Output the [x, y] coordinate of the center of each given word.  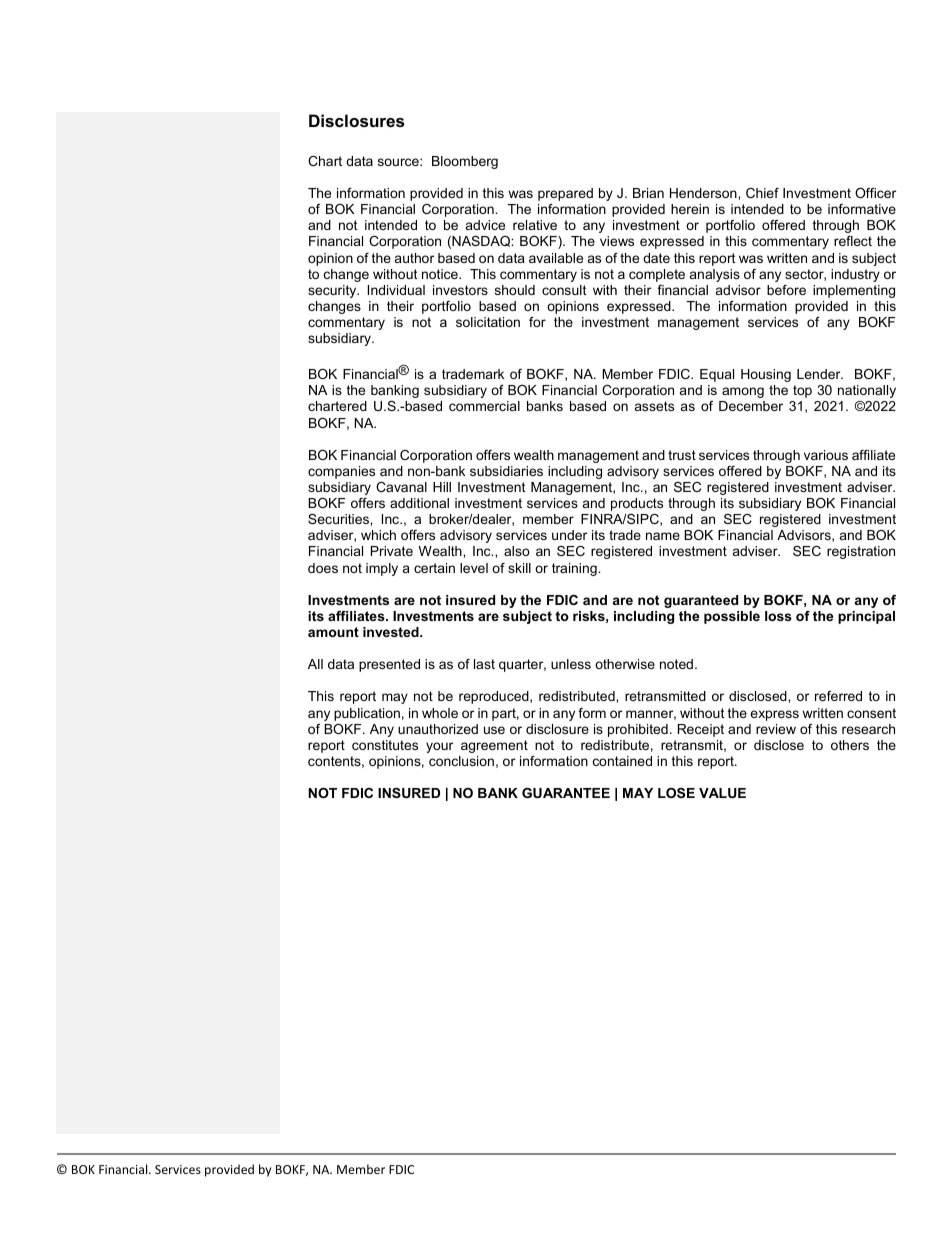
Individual [396, 290]
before [786, 290]
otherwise [625, 664]
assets [654, 406]
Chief [762, 193]
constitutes [385, 745]
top [802, 391]
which [378, 535]
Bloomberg [465, 162]
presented [389, 665]
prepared [565, 194]
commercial [484, 406]
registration [861, 552]
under [569, 535]
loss [778, 616]
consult [564, 290]
